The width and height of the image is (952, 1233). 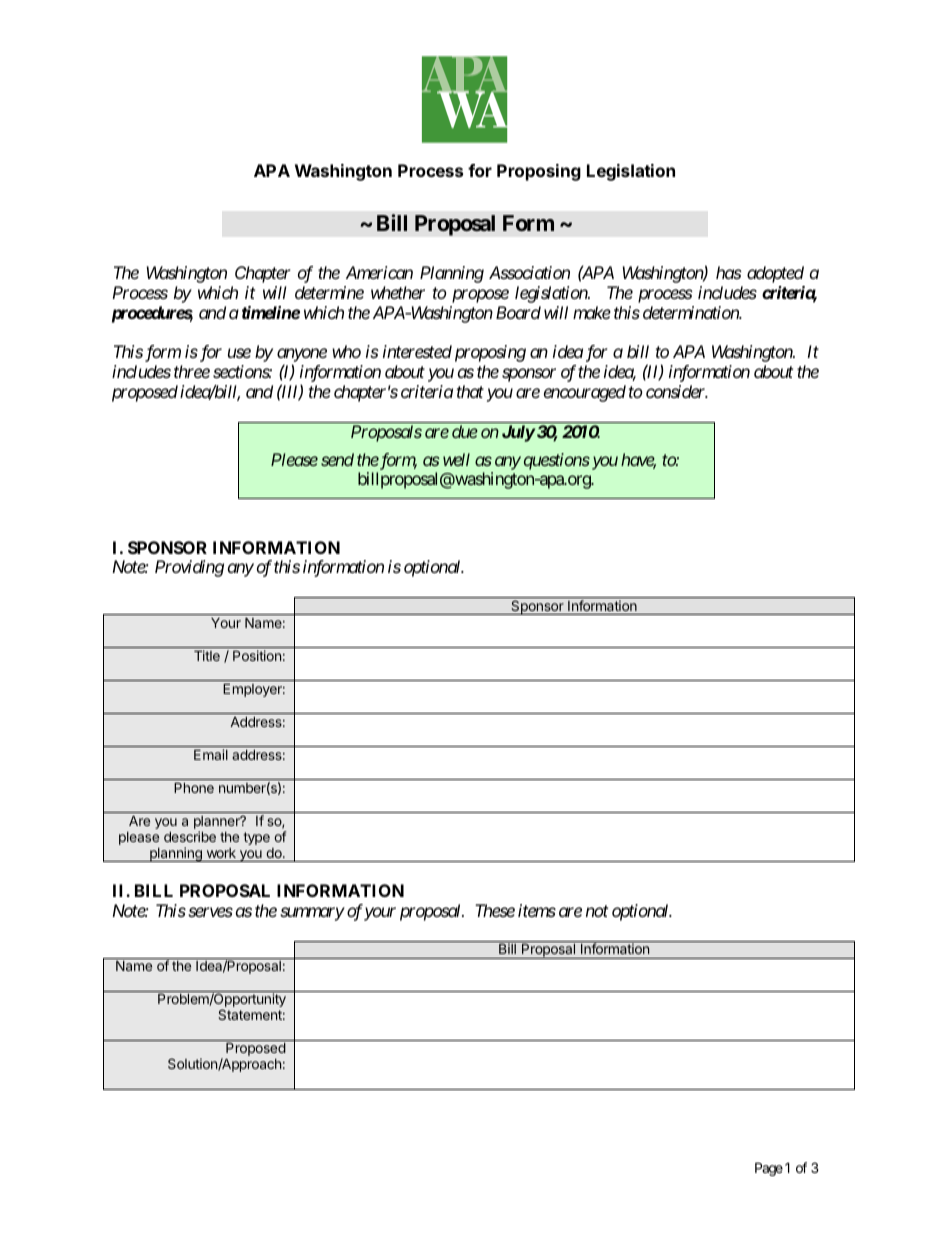 What do you see at coordinates (495, 910) in the image?
I see `These` at bounding box center [495, 910].
